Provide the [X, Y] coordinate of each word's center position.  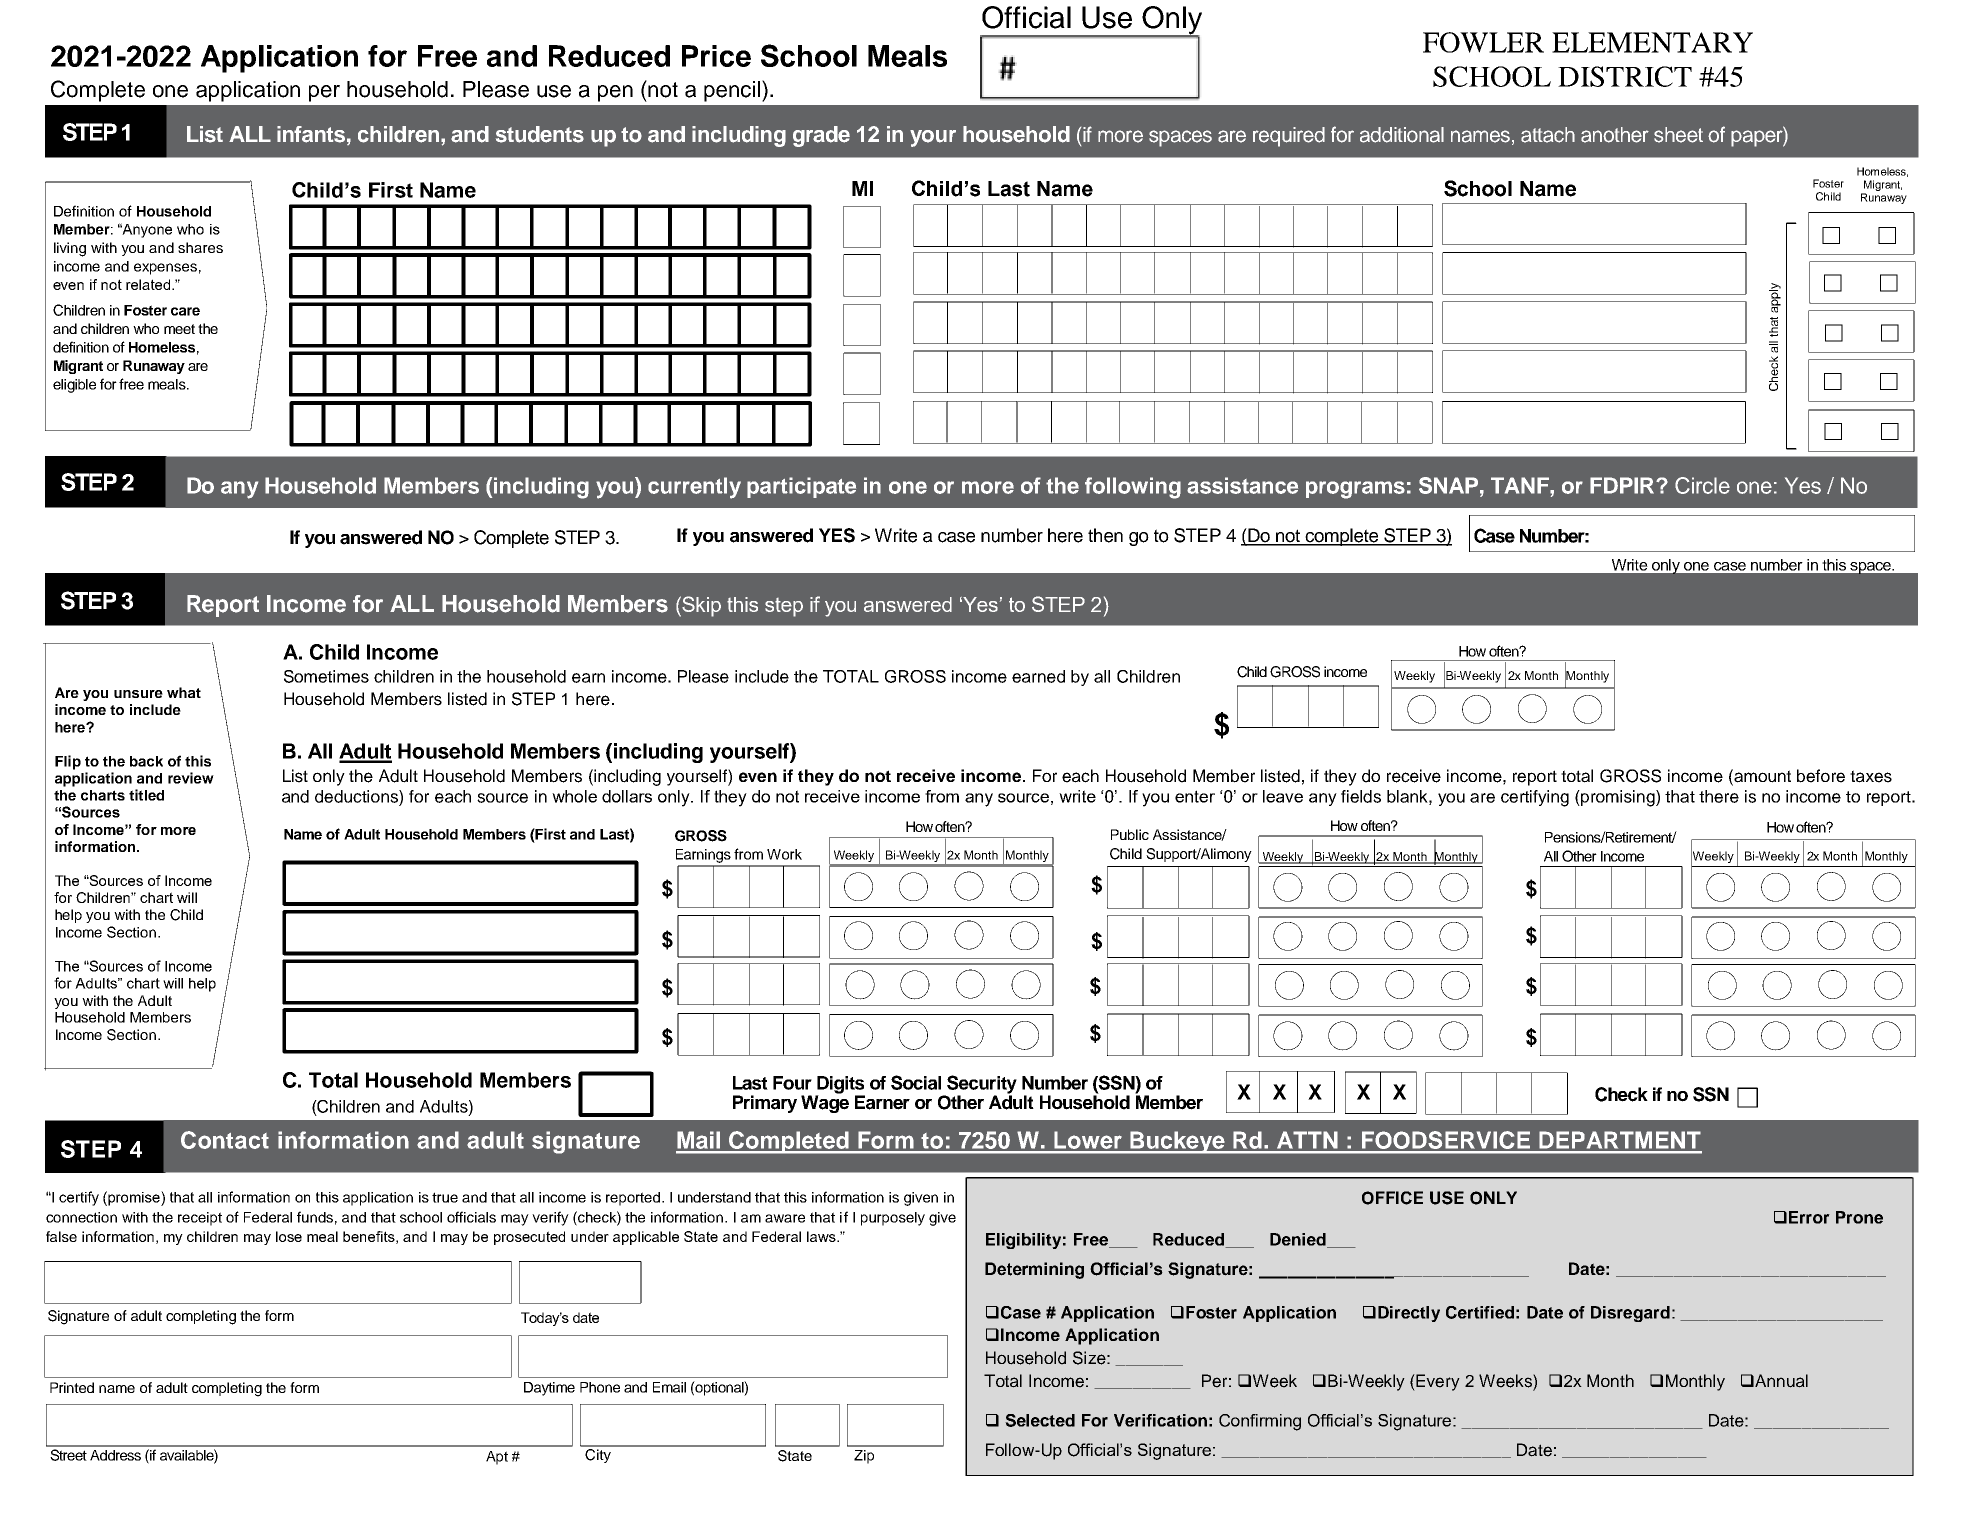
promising [1618, 798]
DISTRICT [1625, 76]
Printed [72, 1387]
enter [1195, 796]
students [540, 134]
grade [821, 136]
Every [1438, 1382]
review [191, 778]
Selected [1040, 1420]
